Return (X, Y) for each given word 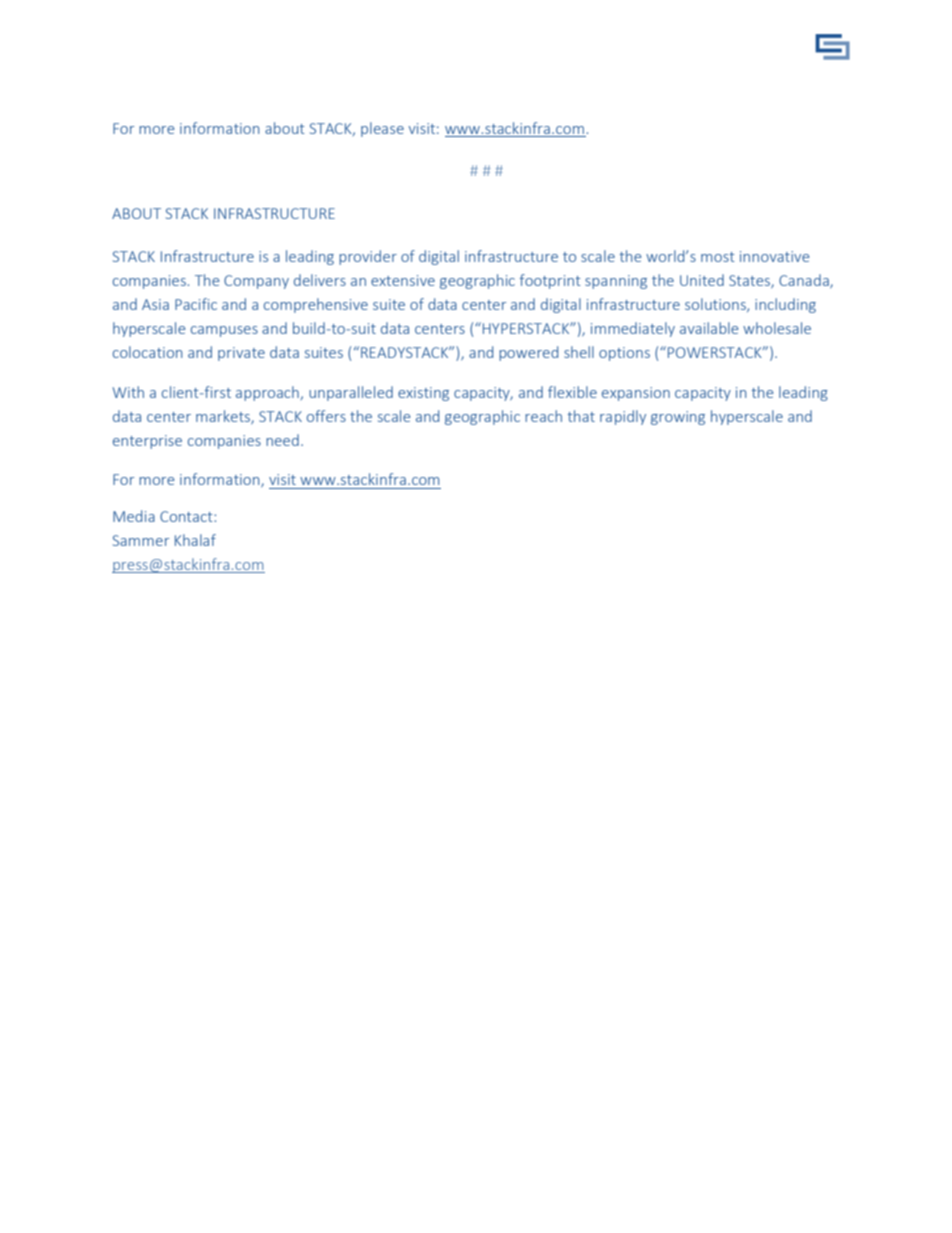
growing (678, 418)
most (718, 257)
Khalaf (195, 540)
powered (528, 353)
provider (368, 257)
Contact (187, 516)
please (382, 129)
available (709, 328)
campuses (224, 331)
